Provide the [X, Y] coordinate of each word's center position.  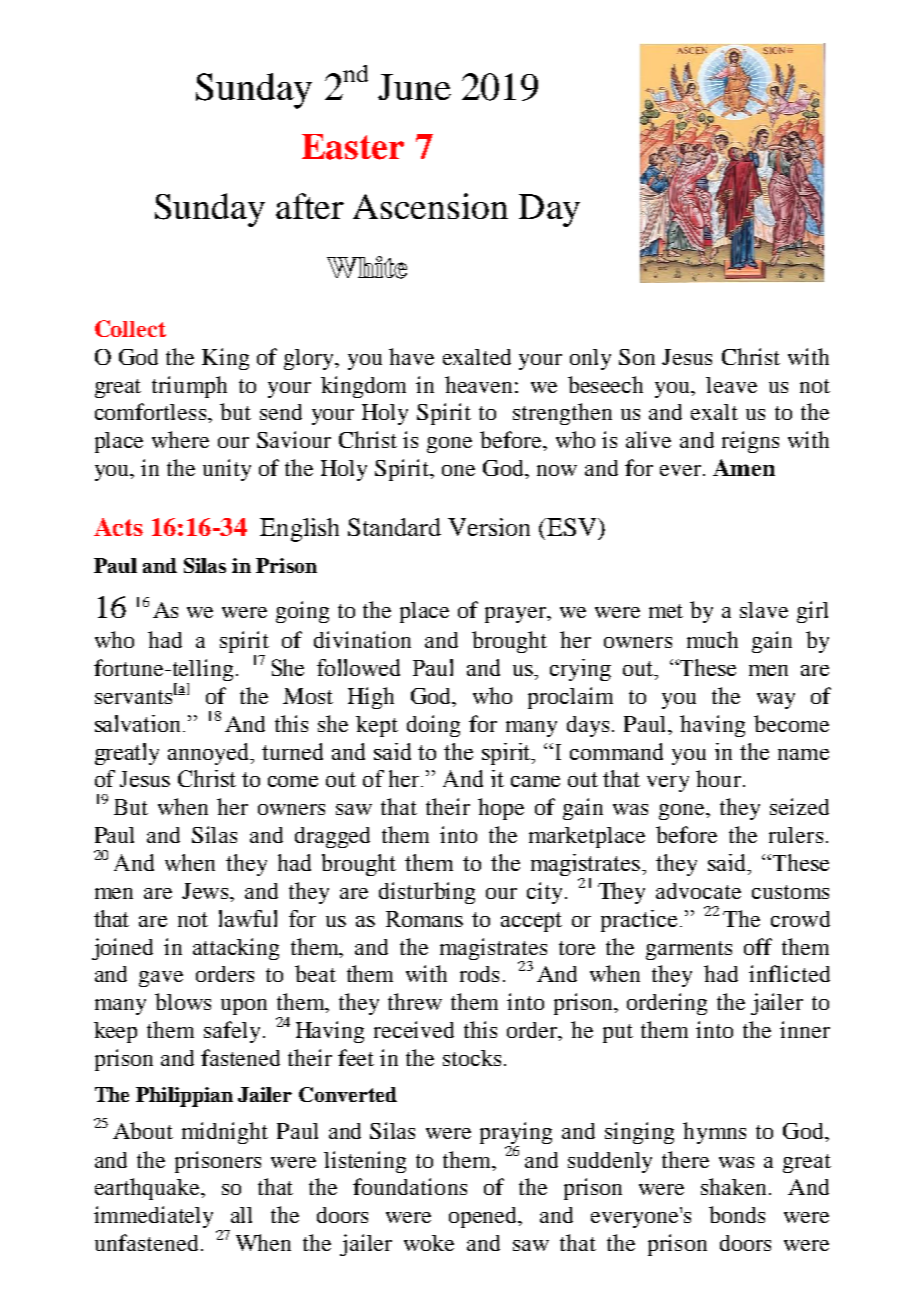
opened [485, 1217]
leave [731, 385]
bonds [737, 1214]
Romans [424, 919]
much [712, 639]
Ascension [430, 206]
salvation [139, 723]
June [414, 87]
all [241, 1215]
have [411, 356]
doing [433, 726]
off [758, 946]
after [310, 206]
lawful [248, 918]
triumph [189, 387]
